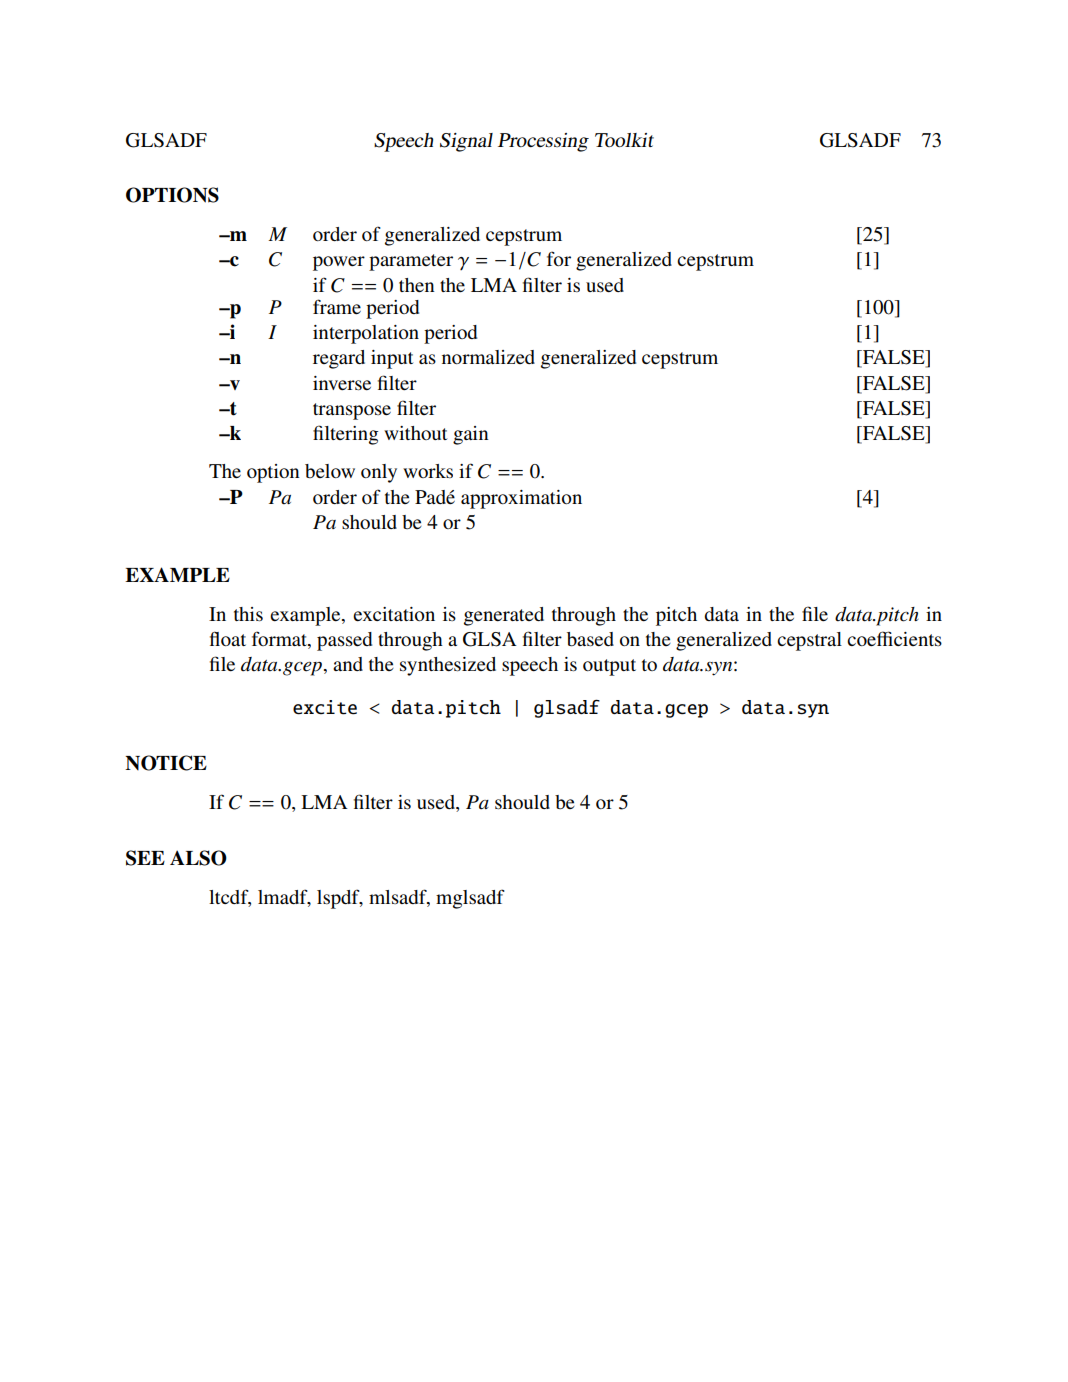 The height and width of the page is (1382, 1068). Describe the element at coordinates (488, 357) in the page. I see `normalized` at that location.
